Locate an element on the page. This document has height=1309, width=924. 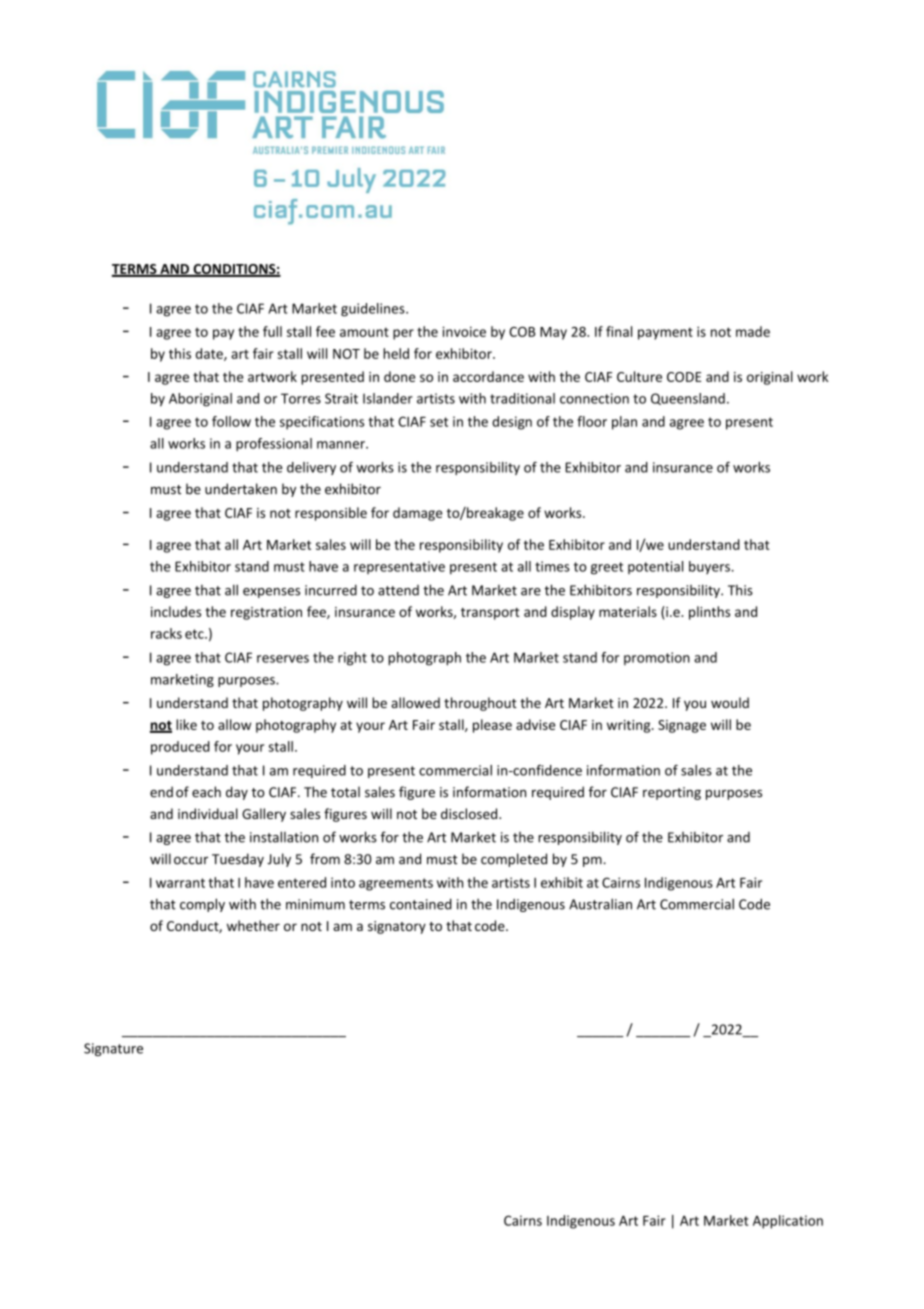
Signature is located at coordinates (113, 1049).
